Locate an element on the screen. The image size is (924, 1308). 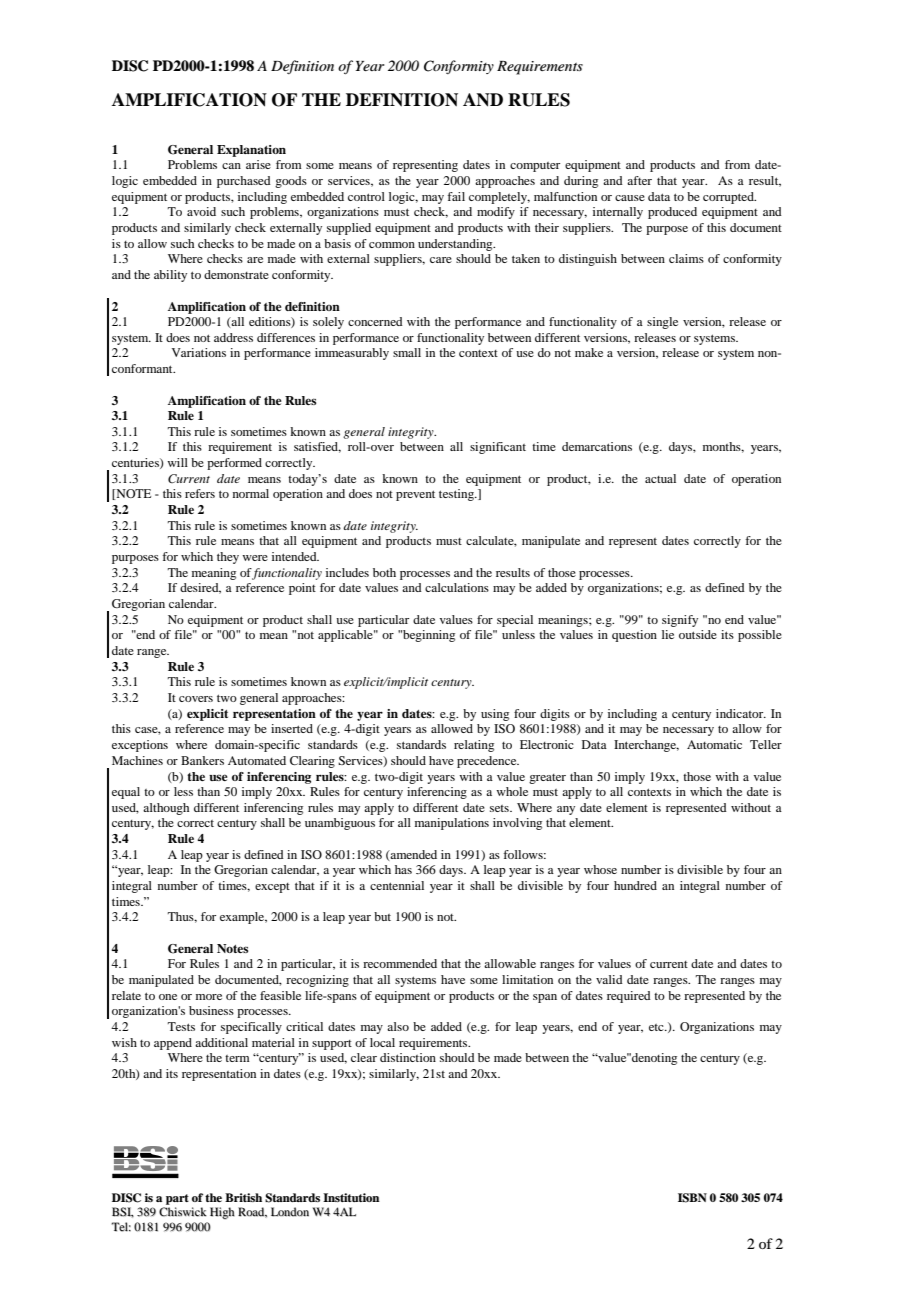
testing is located at coordinates (457, 495).
